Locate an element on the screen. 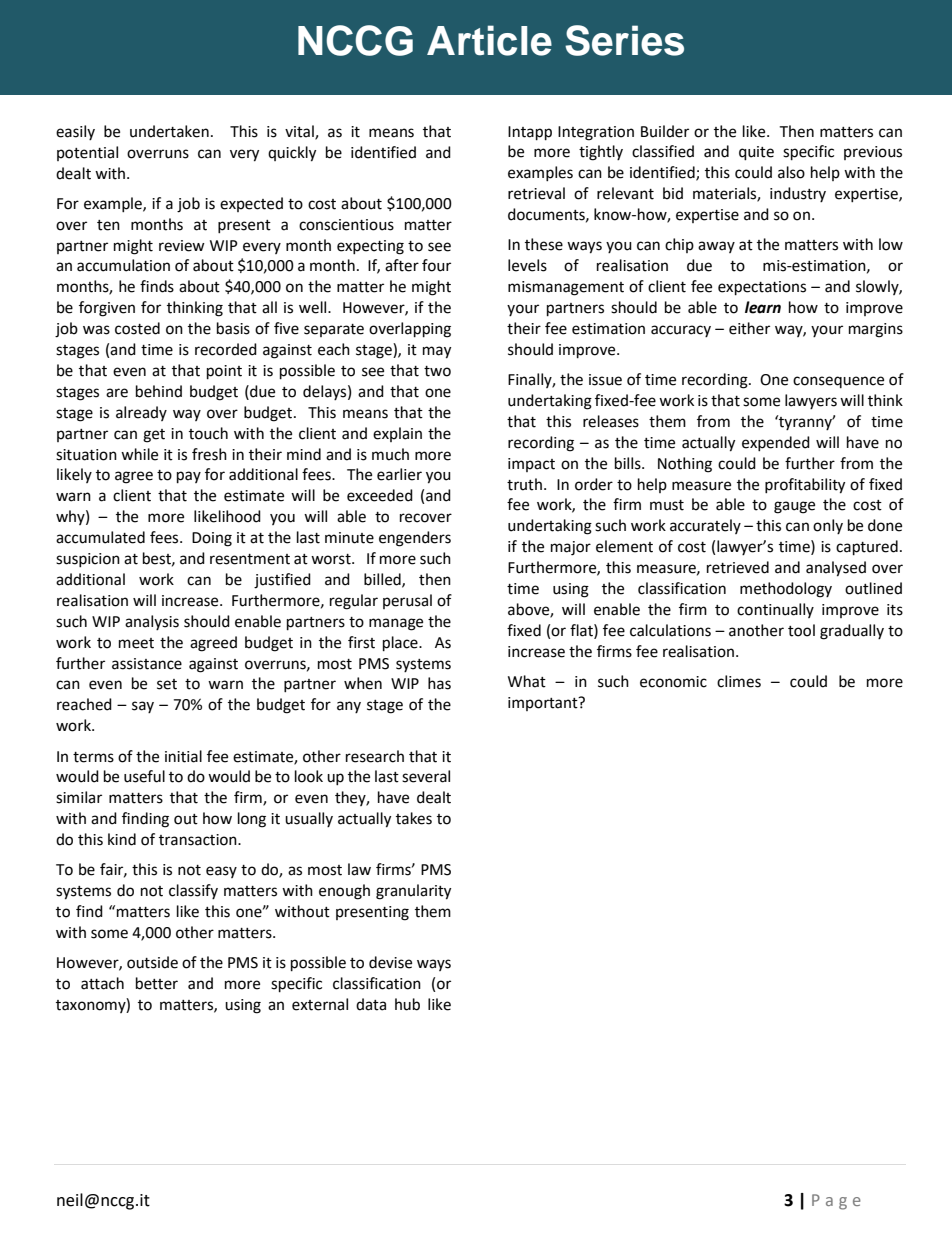 This screenshot has height=1233, width=952. outside is located at coordinates (152, 962).
